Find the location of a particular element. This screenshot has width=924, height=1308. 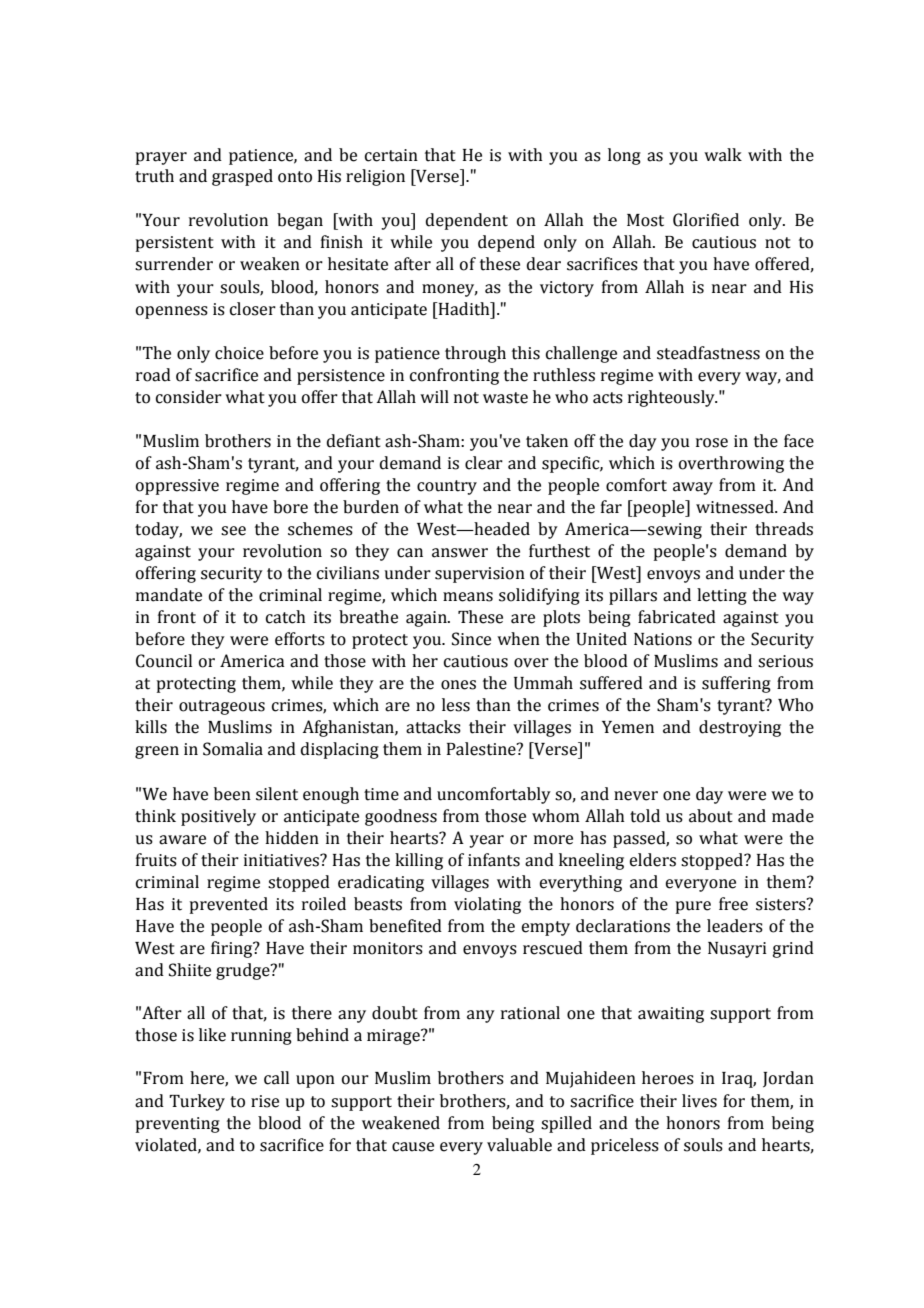

Turkey is located at coordinates (197, 1102).
